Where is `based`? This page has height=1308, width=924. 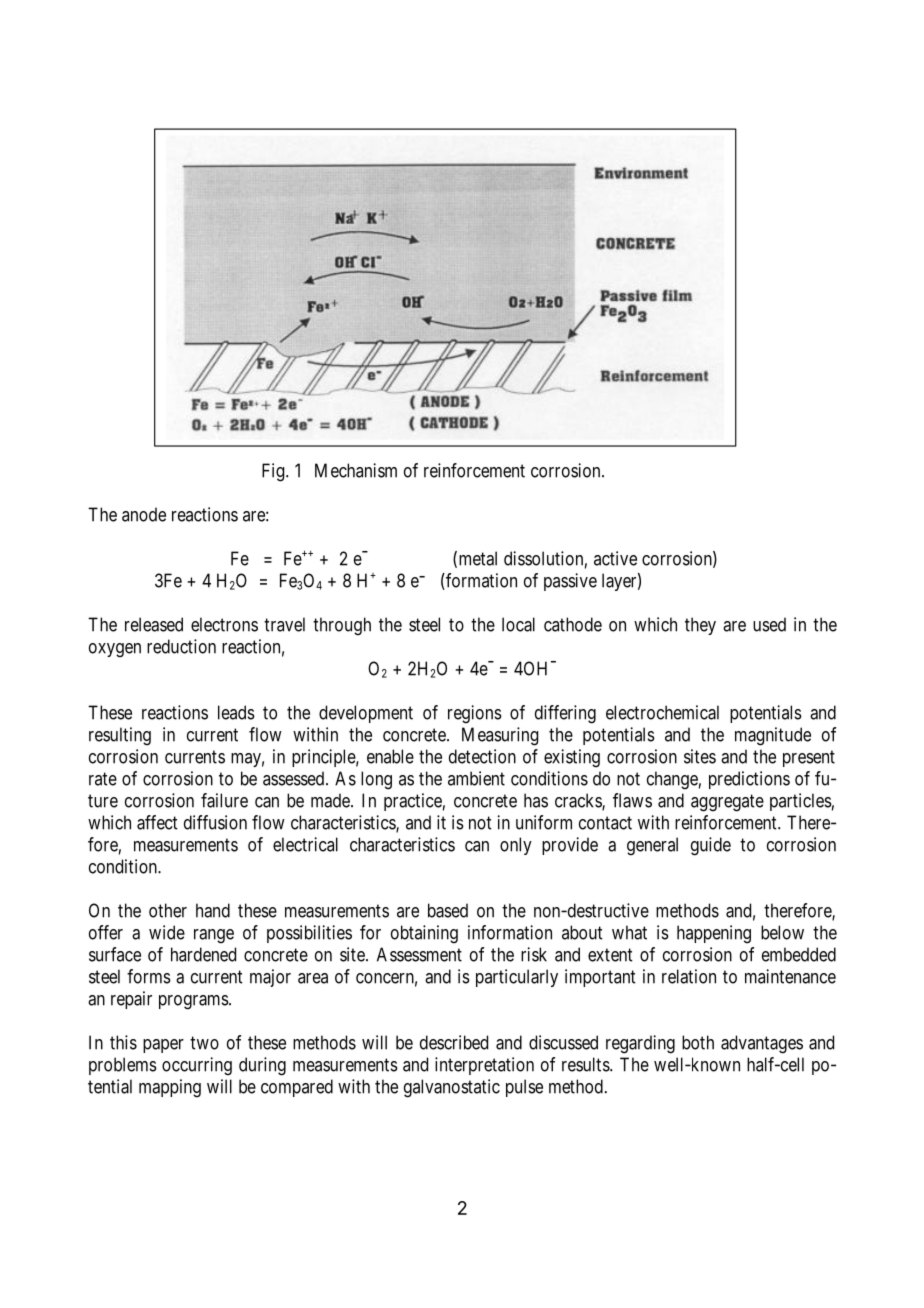 based is located at coordinates (448, 910).
